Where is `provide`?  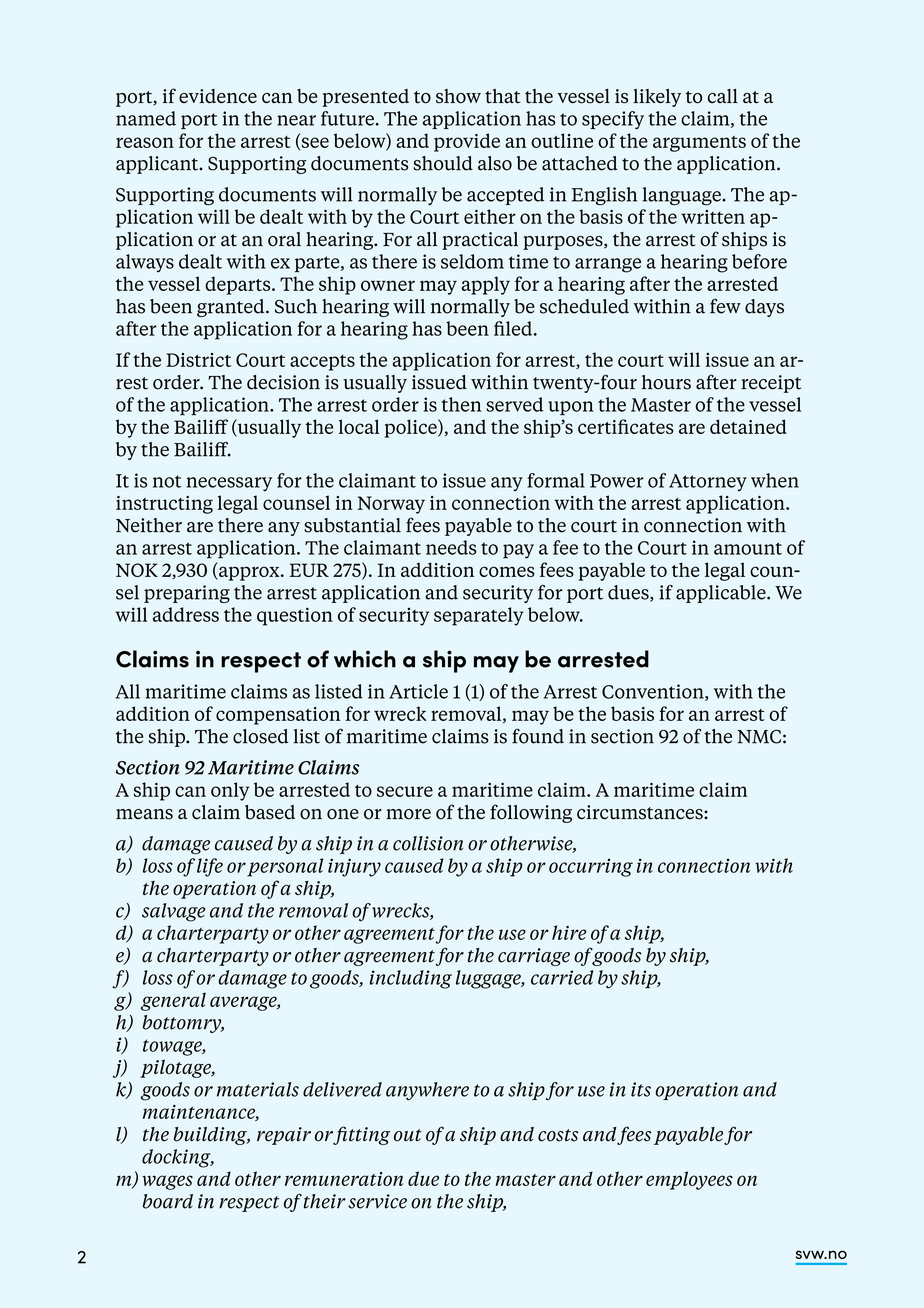
provide is located at coordinates (467, 142).
